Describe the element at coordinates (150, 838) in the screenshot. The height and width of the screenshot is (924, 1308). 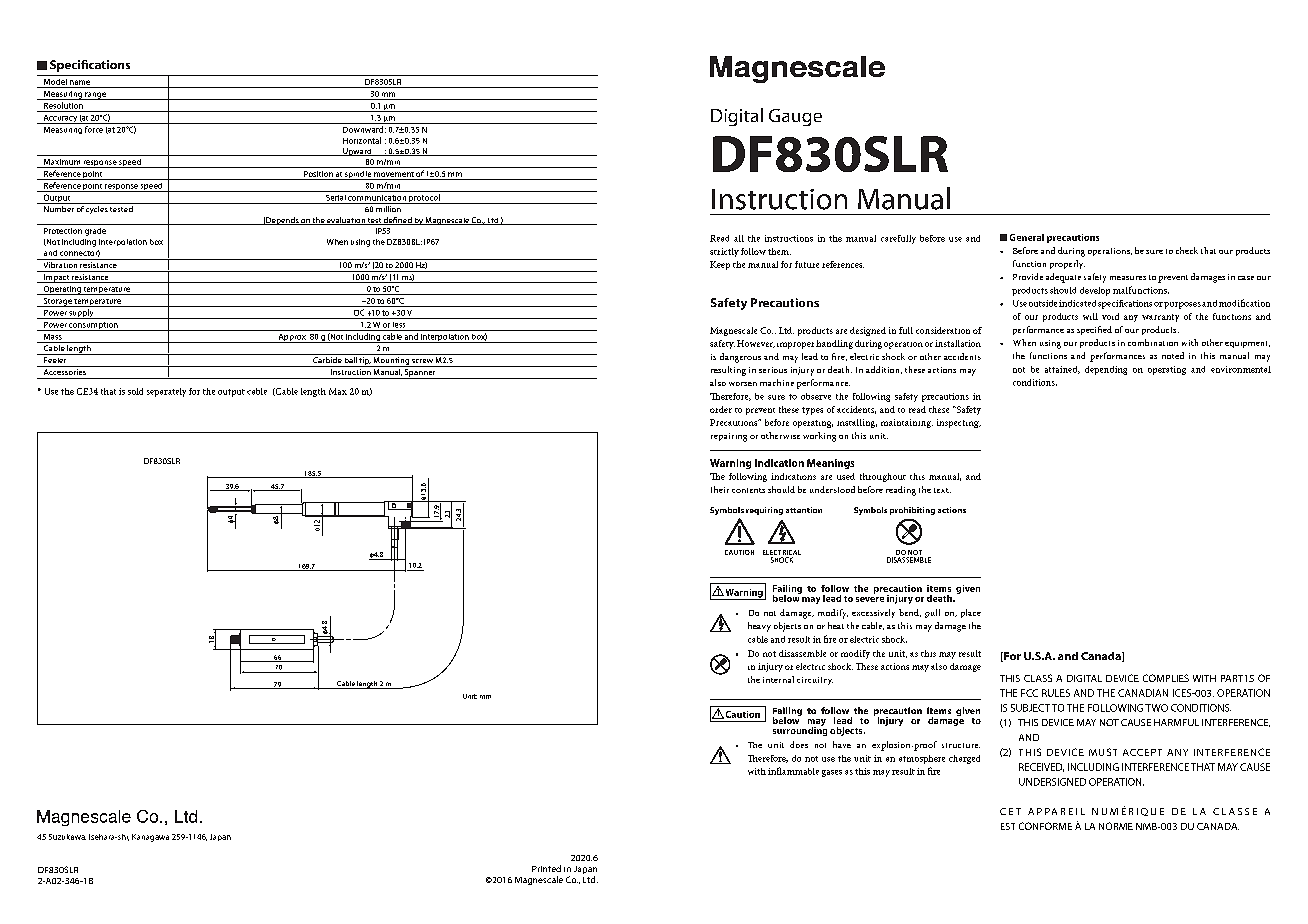
I see `Kanagawa` at that location.
